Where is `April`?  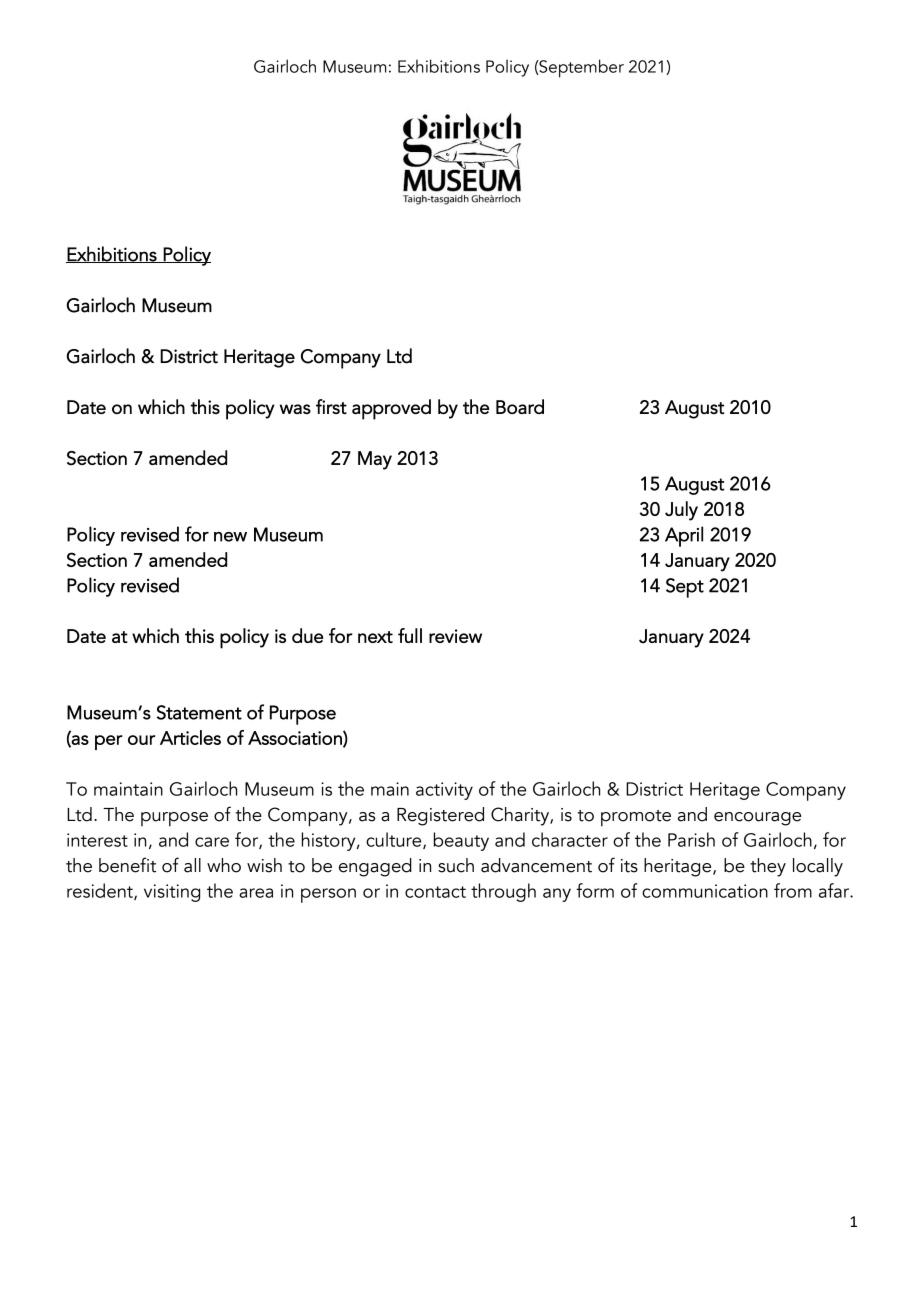 April is located at coordinates (684, 536).
